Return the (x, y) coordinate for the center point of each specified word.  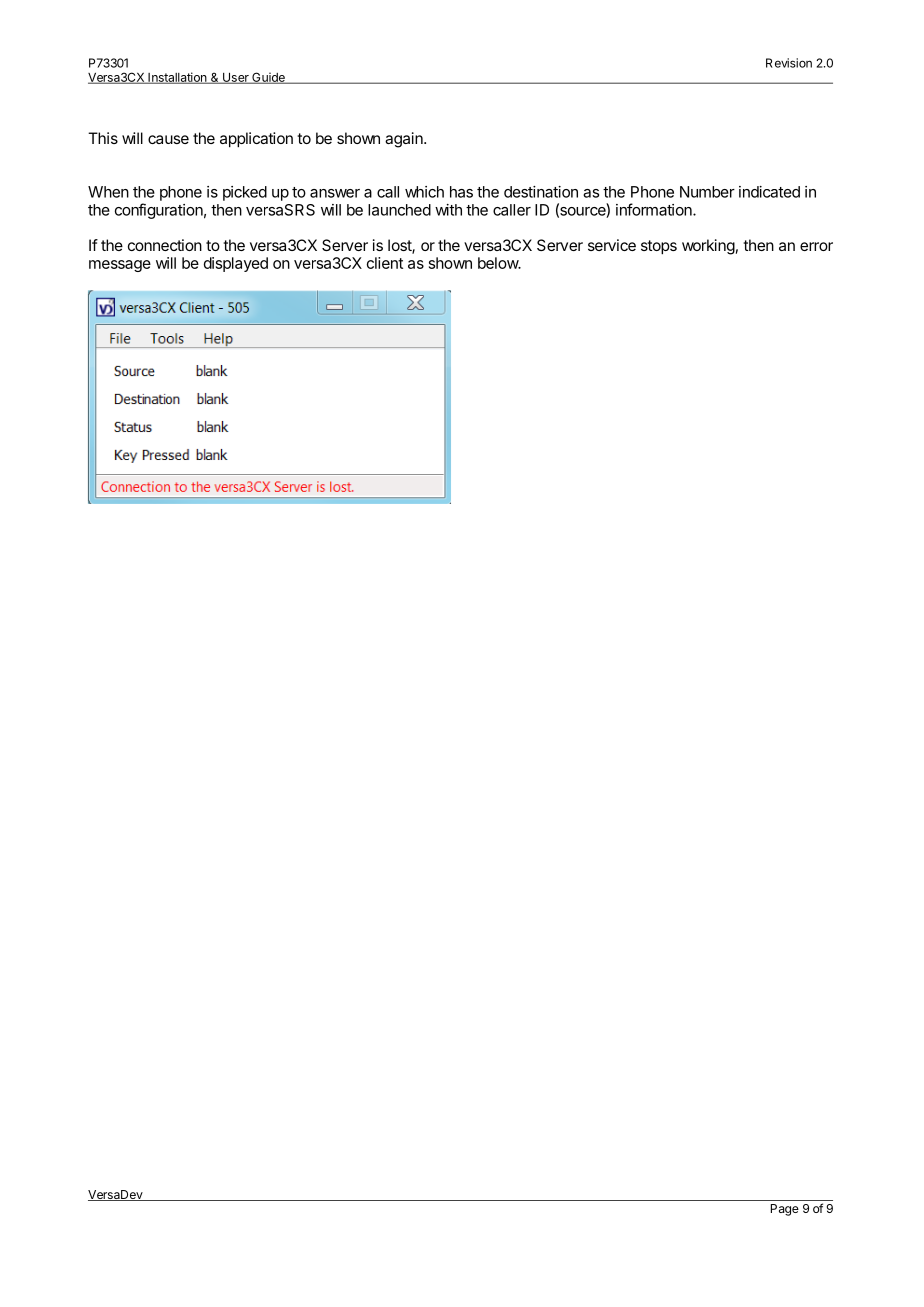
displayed (236, 264)
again (405, 140)
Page (785, 1210)
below (499, 263)
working (708, 247)
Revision (789, 63)
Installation (177, 78)
